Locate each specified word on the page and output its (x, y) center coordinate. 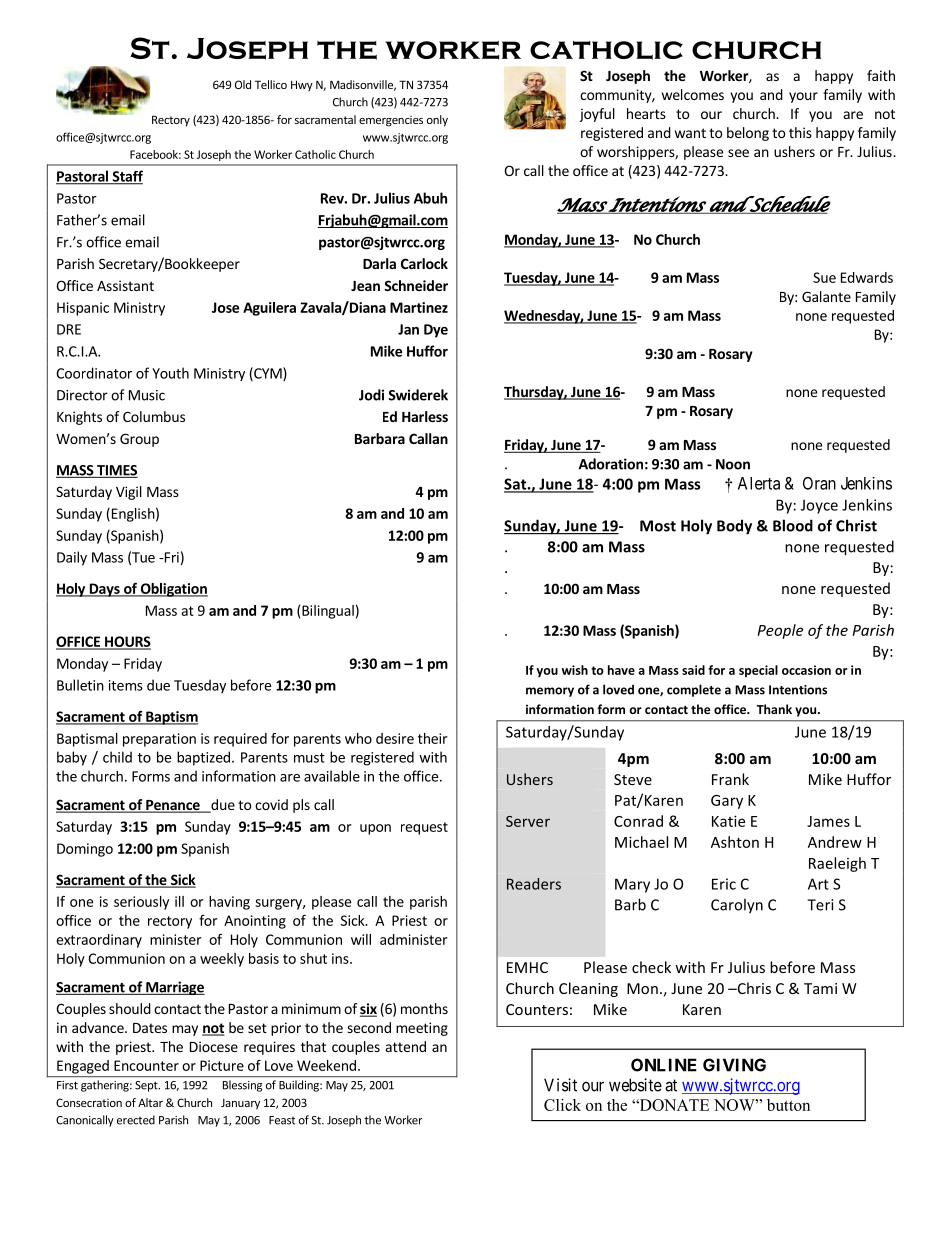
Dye (436, 331)
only (437, 121)
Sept (147, 1086)
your (803, 97)
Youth (170, 373)
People (780, 631)
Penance (173, 806)
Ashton (735, 842)
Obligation (173, 590)
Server (528, 821)
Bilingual (328, 612)
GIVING (734, 1065)
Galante (826, 296)
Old (243, 84)
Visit (560, 1085)
